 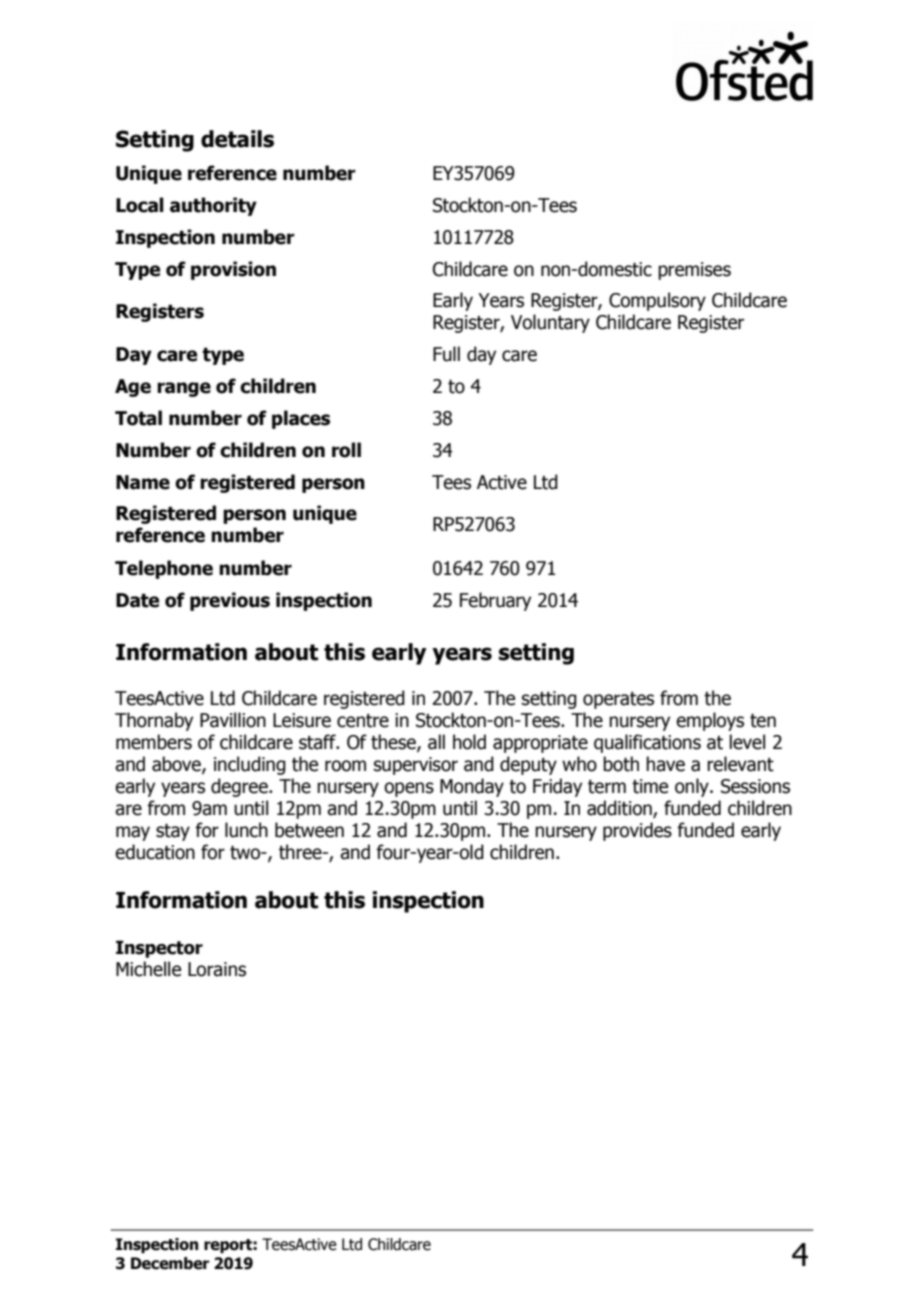 I want to click on all, so click(x=436, y=742).
